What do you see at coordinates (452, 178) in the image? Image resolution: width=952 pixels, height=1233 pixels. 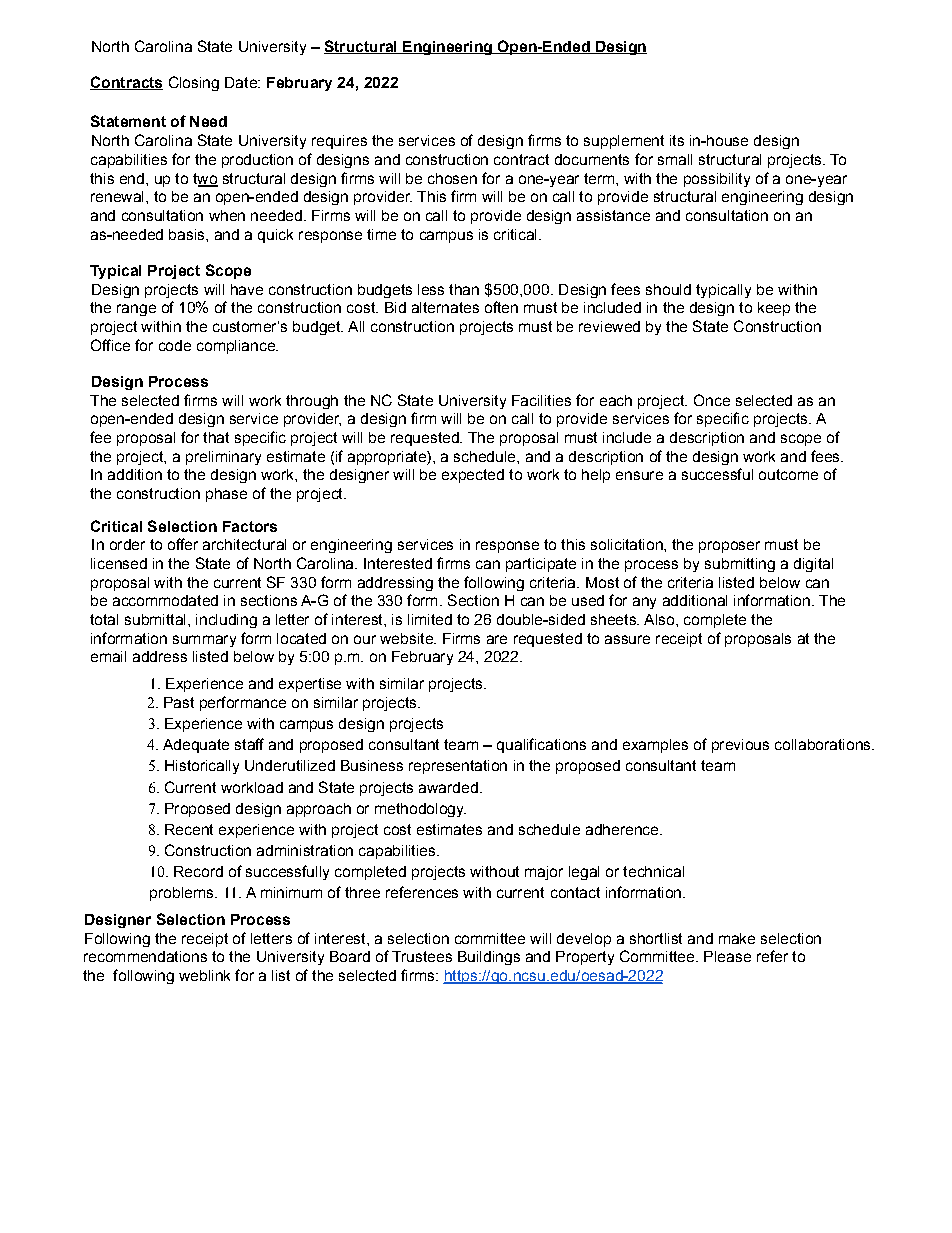 I see `chosen` at bounding box center [452, 178].
